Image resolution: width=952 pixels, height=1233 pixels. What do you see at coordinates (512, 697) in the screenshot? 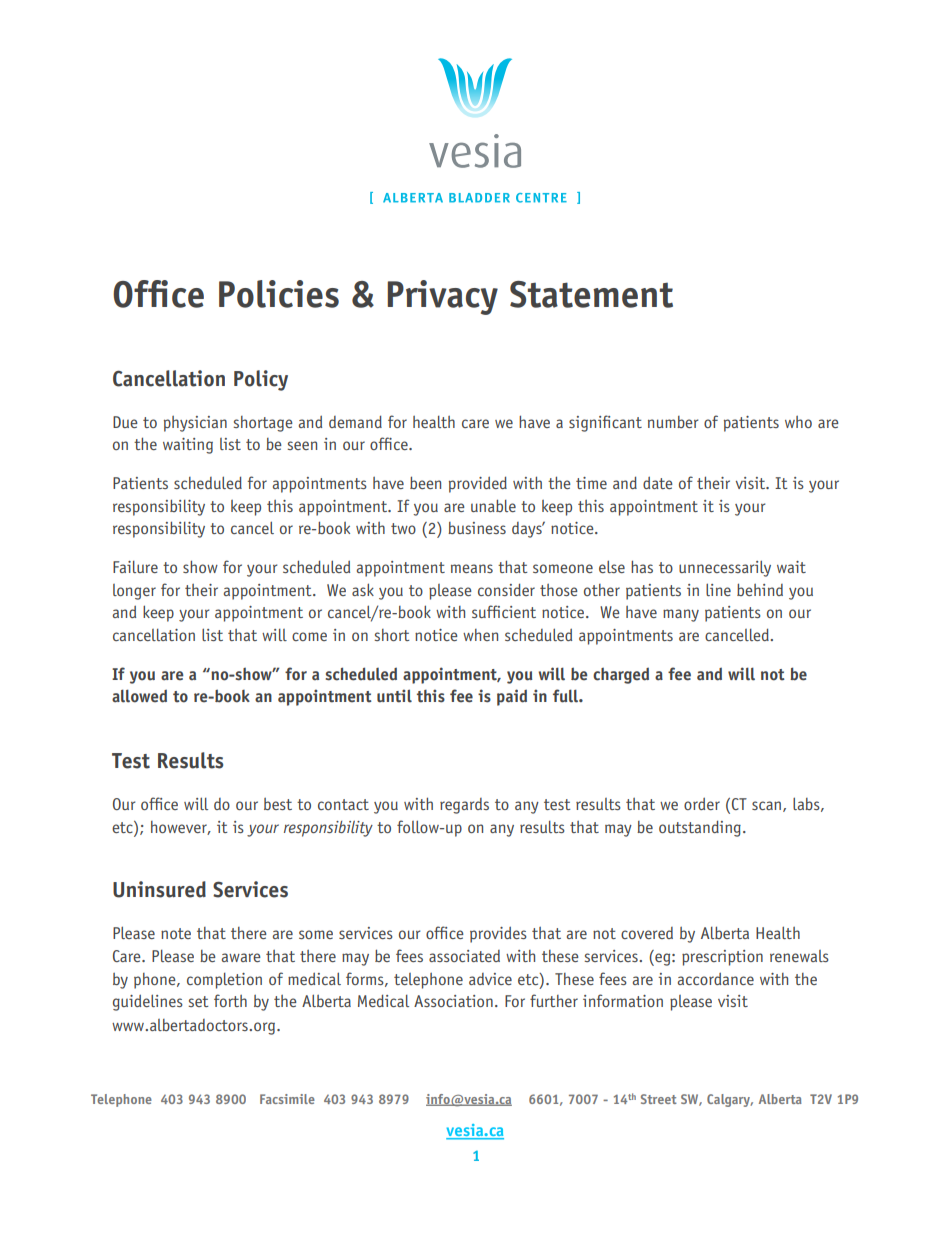
I see `paid` at bounding box center [512, 697].
